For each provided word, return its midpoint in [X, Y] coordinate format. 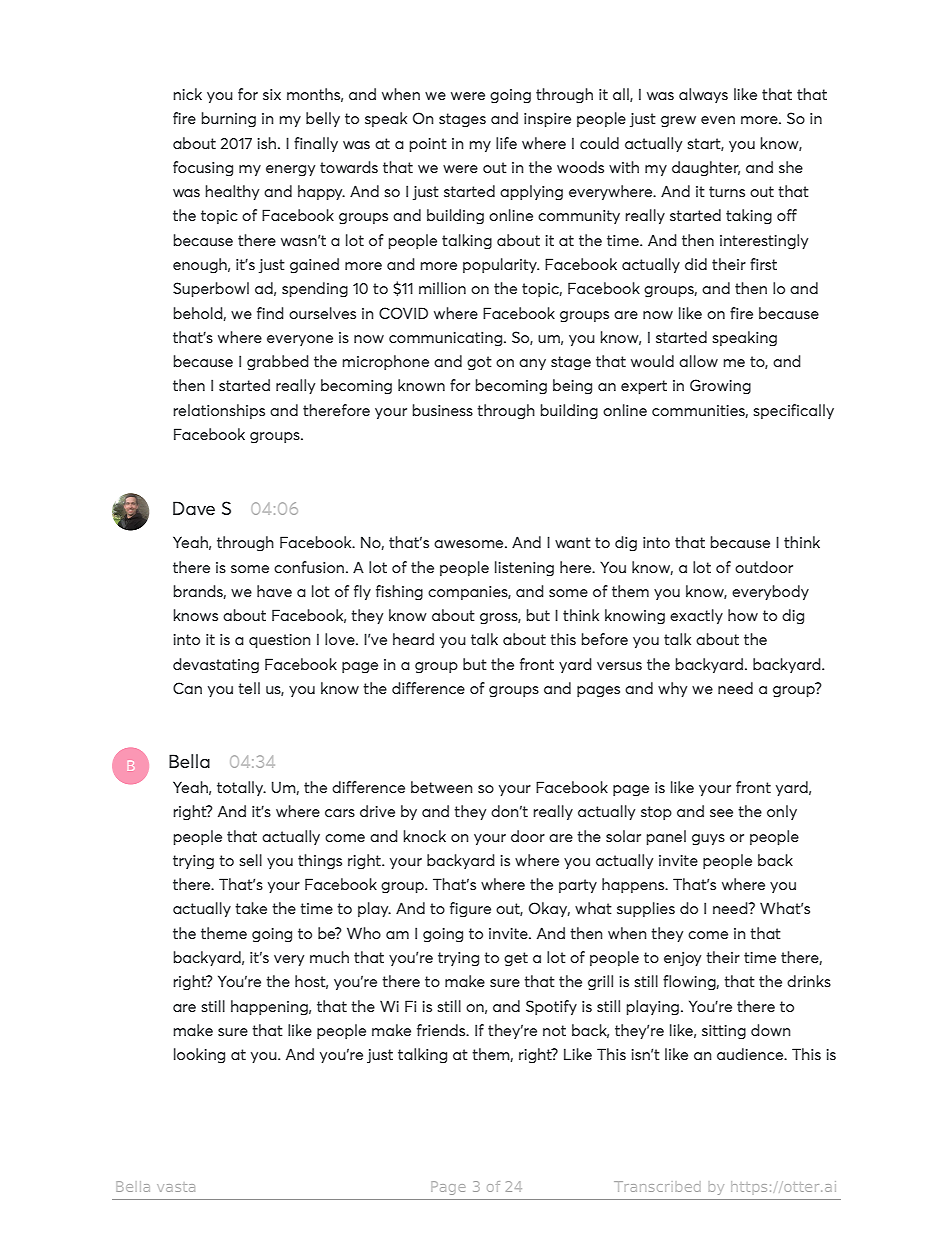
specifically [793, 411]
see [721, 813]
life [506, 143]
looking [199, 1056]
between [441, 787]
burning [229, 120]
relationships [219, 411]
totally [241, 788]
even [718, 120]
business [443, 410]
